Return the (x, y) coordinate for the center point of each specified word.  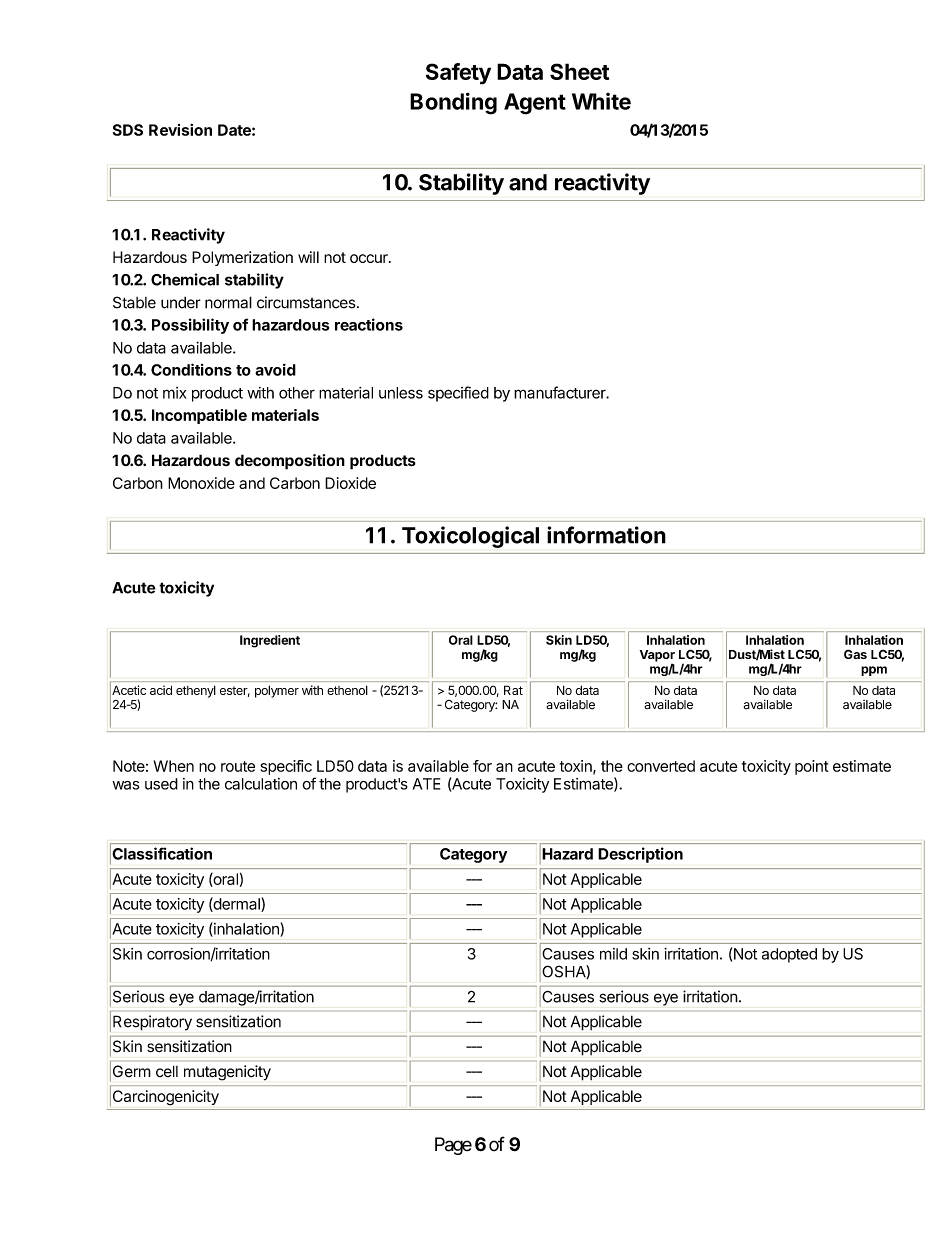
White (601, 101)
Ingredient (270, 641)
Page (453, 1146)
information (606, 535)
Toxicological (470, 537)
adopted (789, 955)
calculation (261, 784)
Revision (180, 130)
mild (613, 954)
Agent (535, 104)
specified (458, 394)
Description (640, 855)
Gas (855, 654)
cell (167, 1071)
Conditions (191, 369)
